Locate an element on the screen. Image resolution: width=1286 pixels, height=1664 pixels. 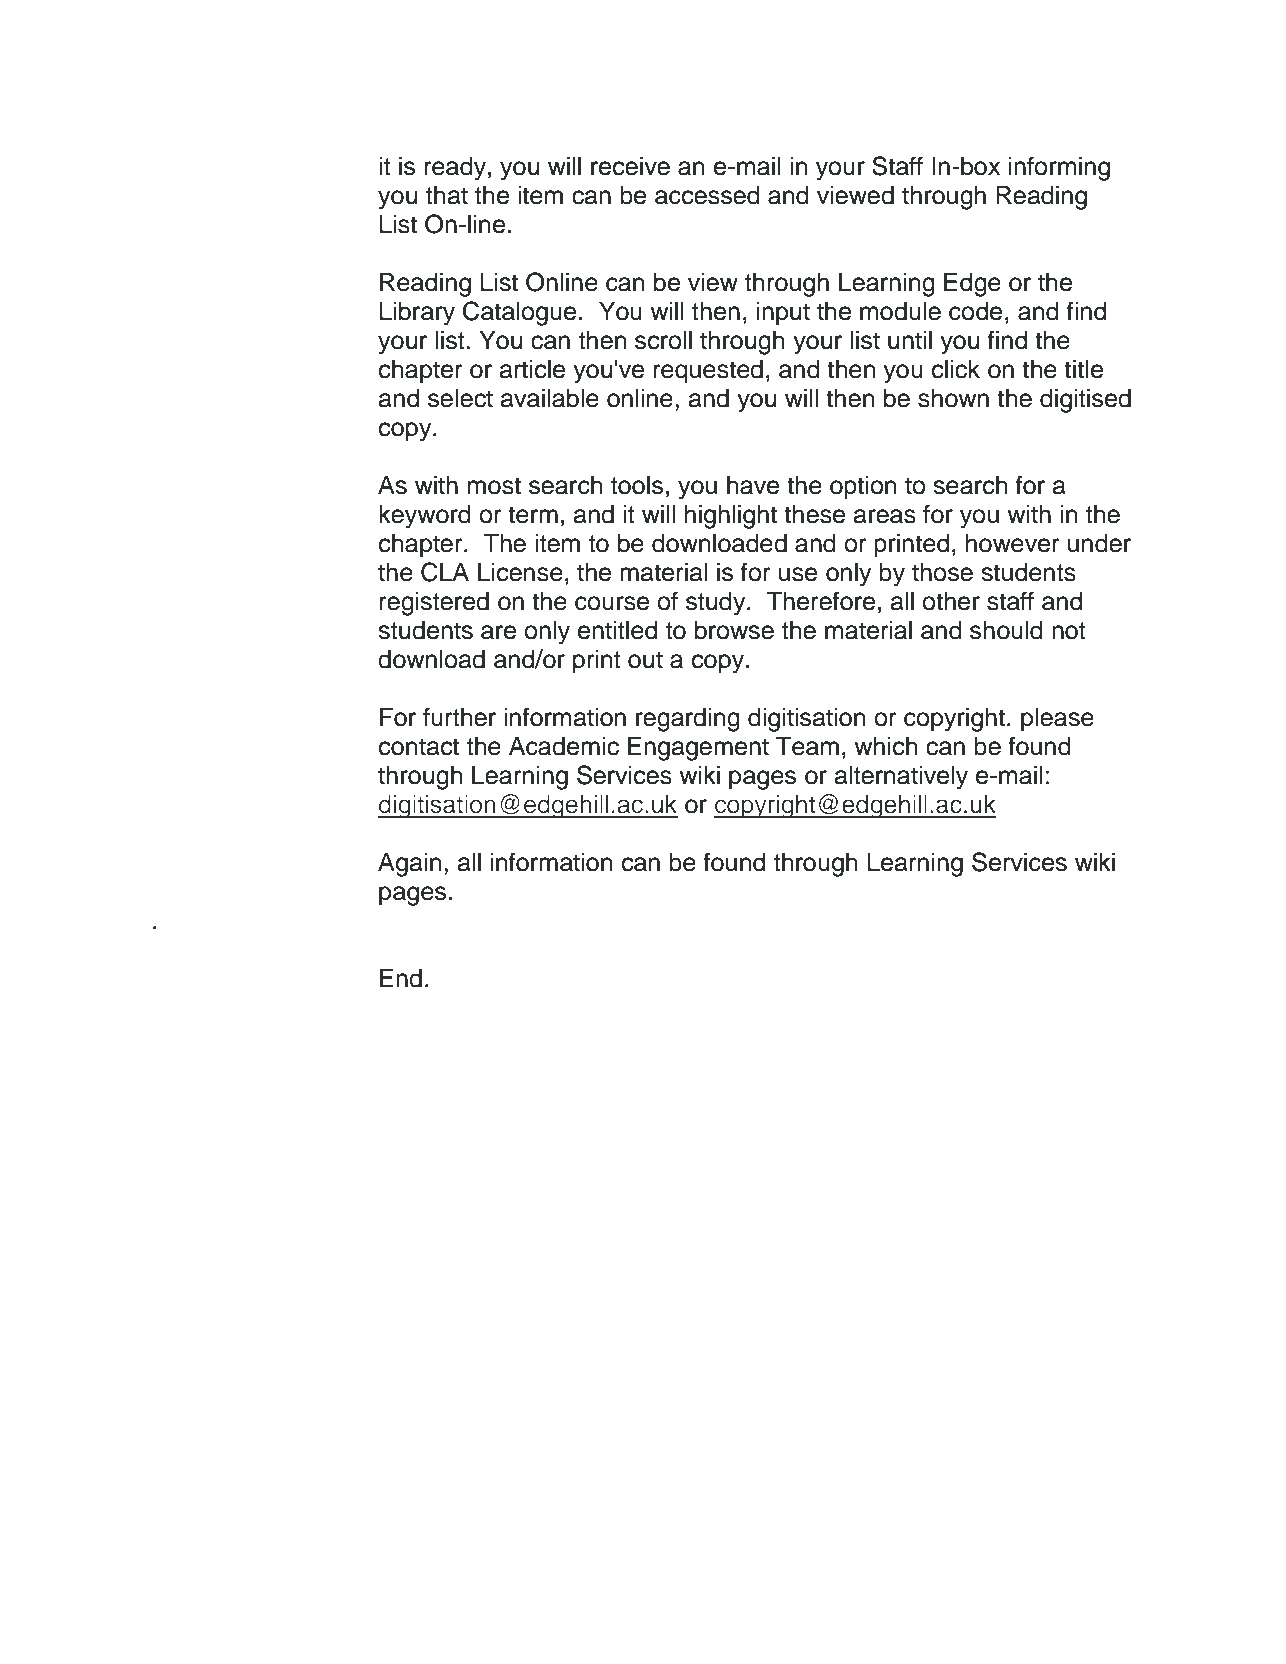
informing is located at coordinates (1059, 168).
